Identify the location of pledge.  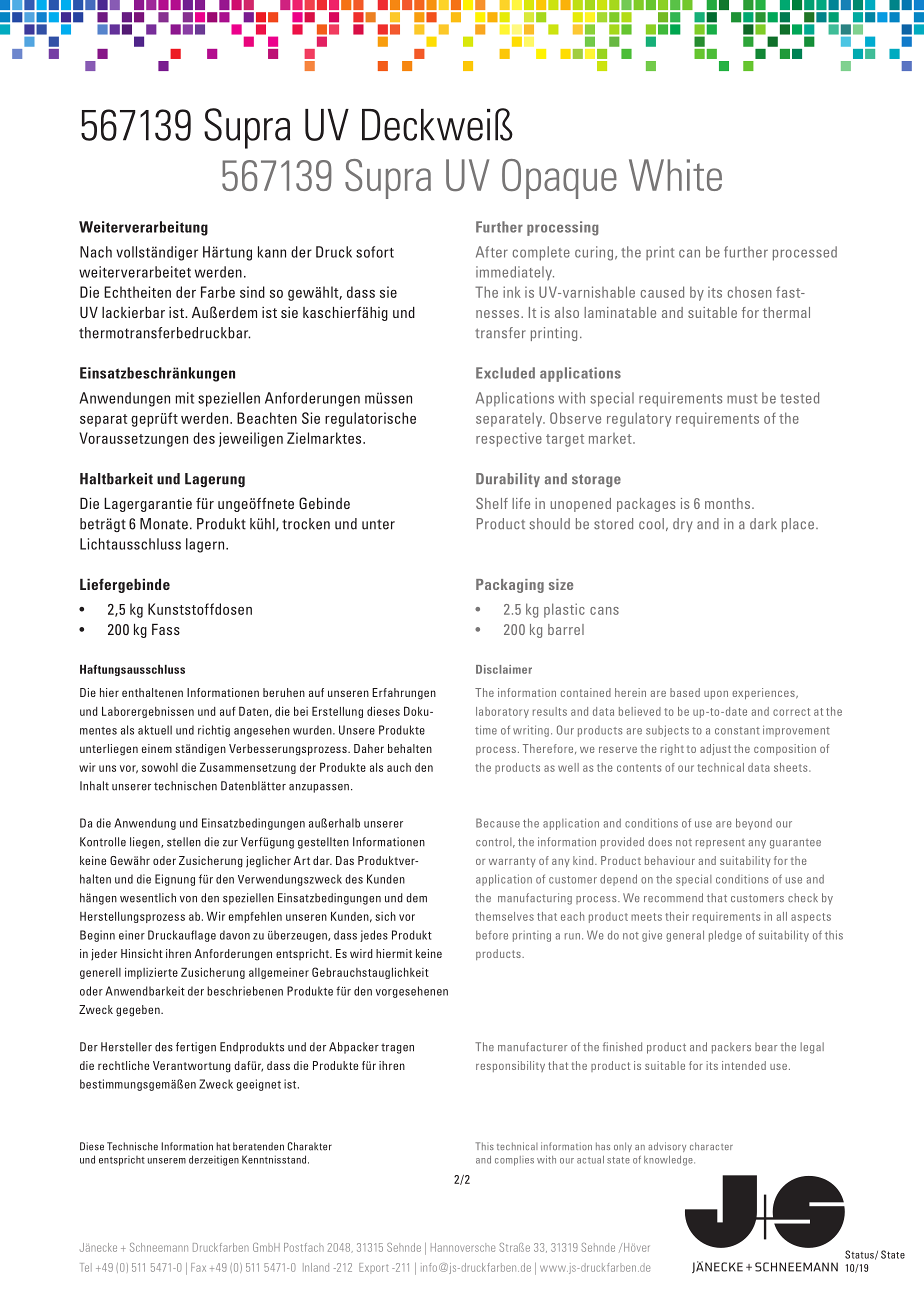
(725, 936).
